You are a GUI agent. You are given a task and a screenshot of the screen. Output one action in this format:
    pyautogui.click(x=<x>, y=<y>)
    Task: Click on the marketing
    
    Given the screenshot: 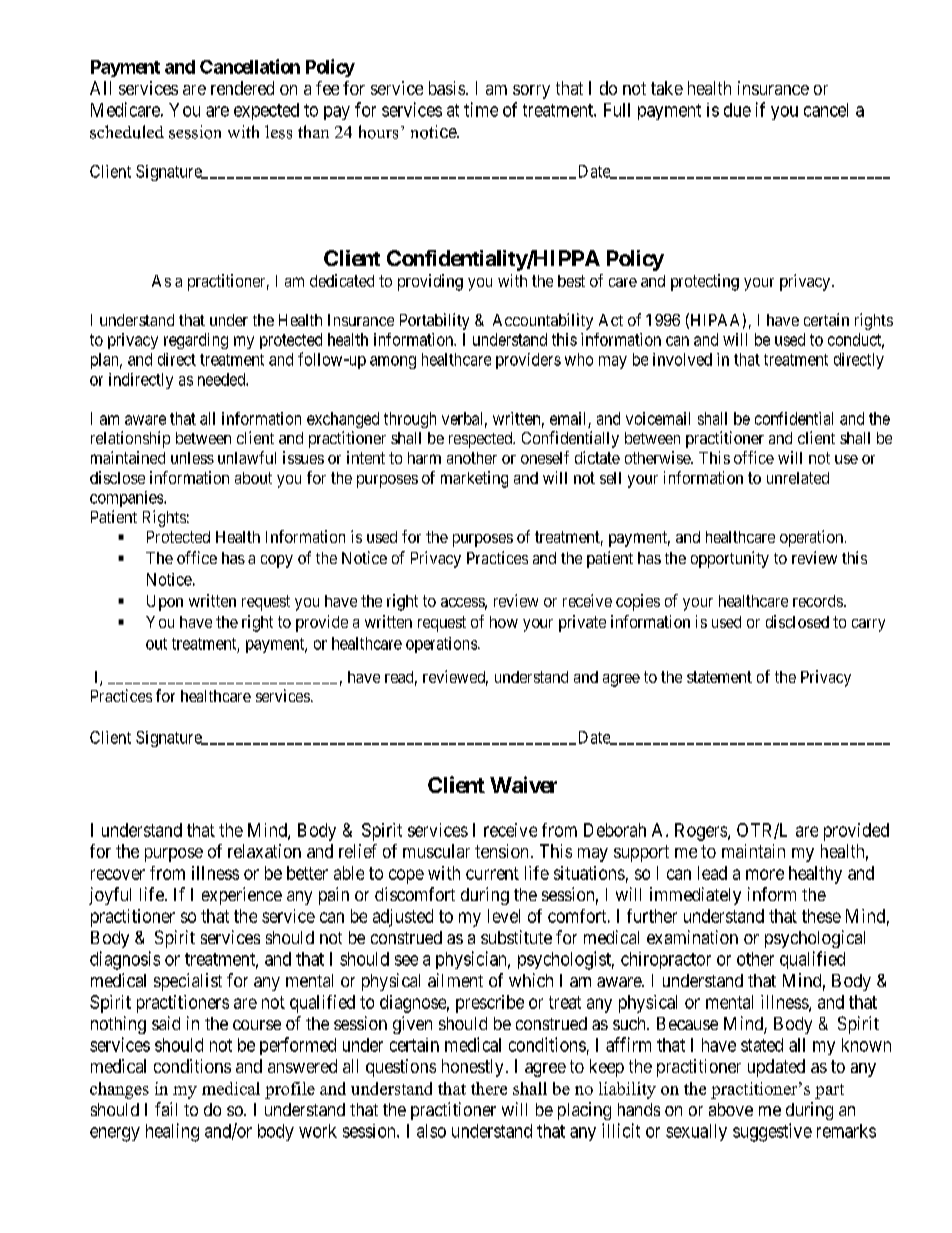 What is the action you would take?
    pyautogui.click(x=474, y=479)
